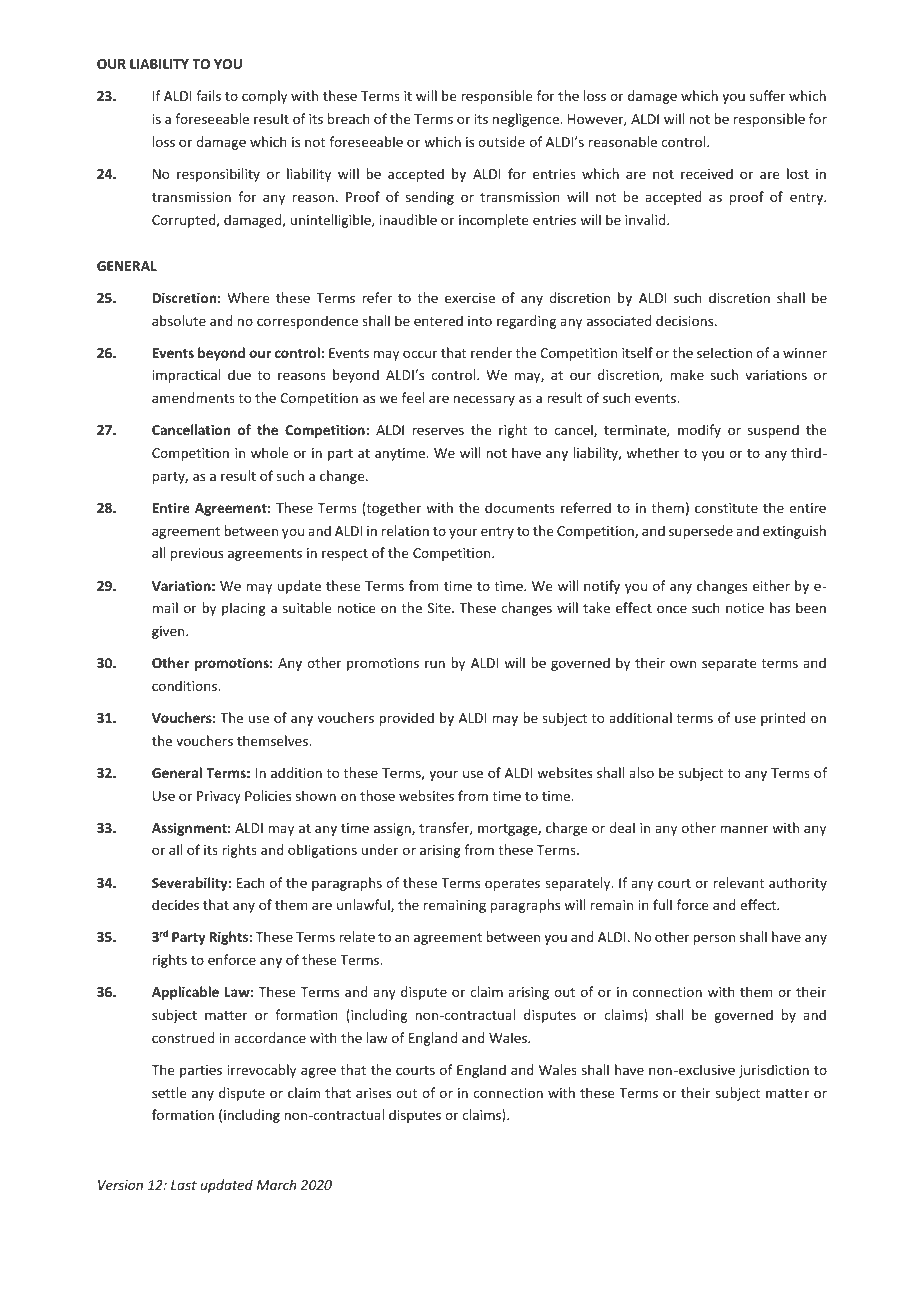 This screenshot has height=1308, width=924. I want to click on those, so click(377, 795).
